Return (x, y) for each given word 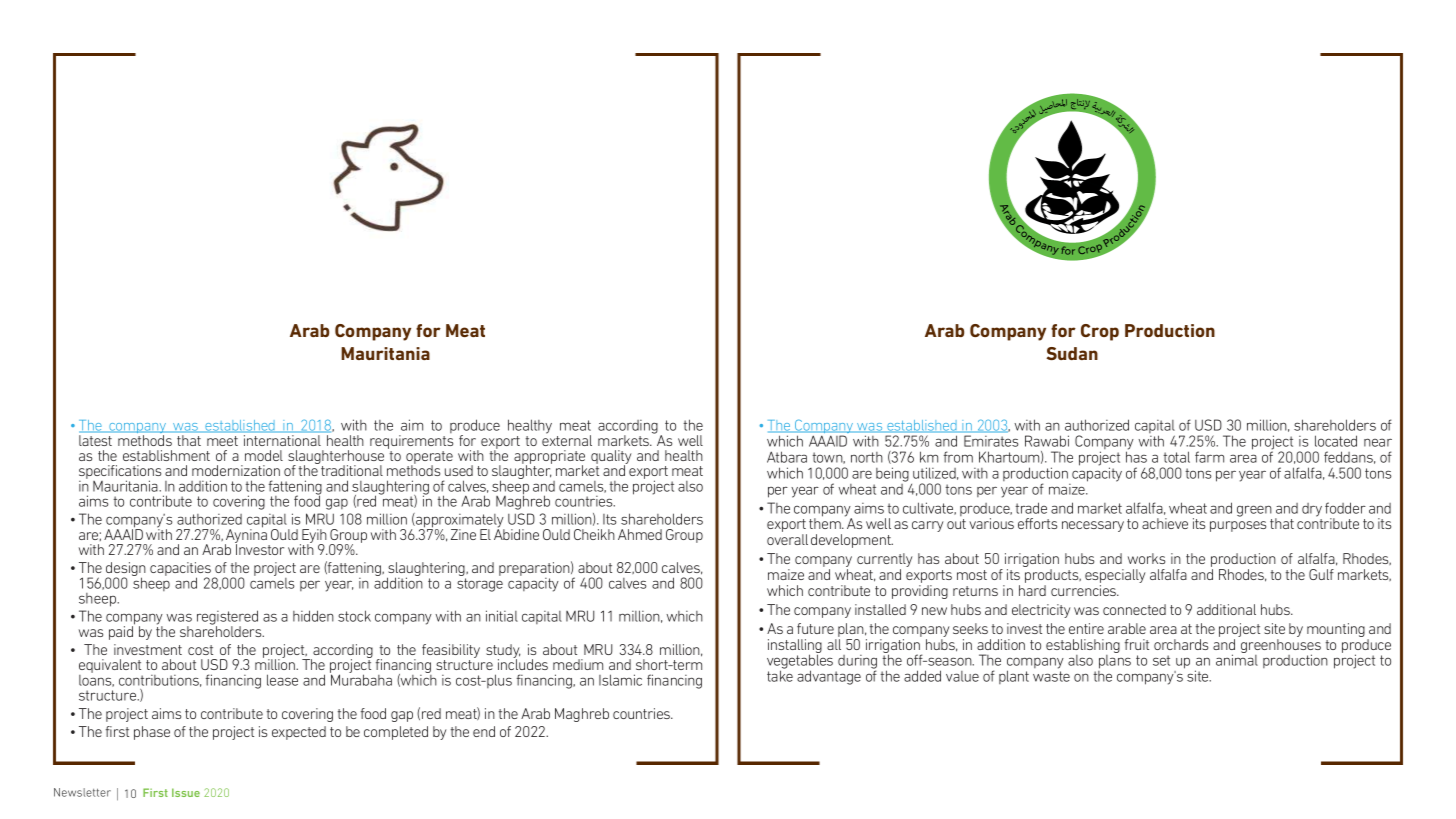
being (892, 474)
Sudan (1072, 353)
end (484, 731)
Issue (186, 792)
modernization (236, 470)
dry (1312, 510)
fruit (1137, 644)
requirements (411, 442)
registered (227, 618)
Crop (1100, 332)
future (815, 628)
